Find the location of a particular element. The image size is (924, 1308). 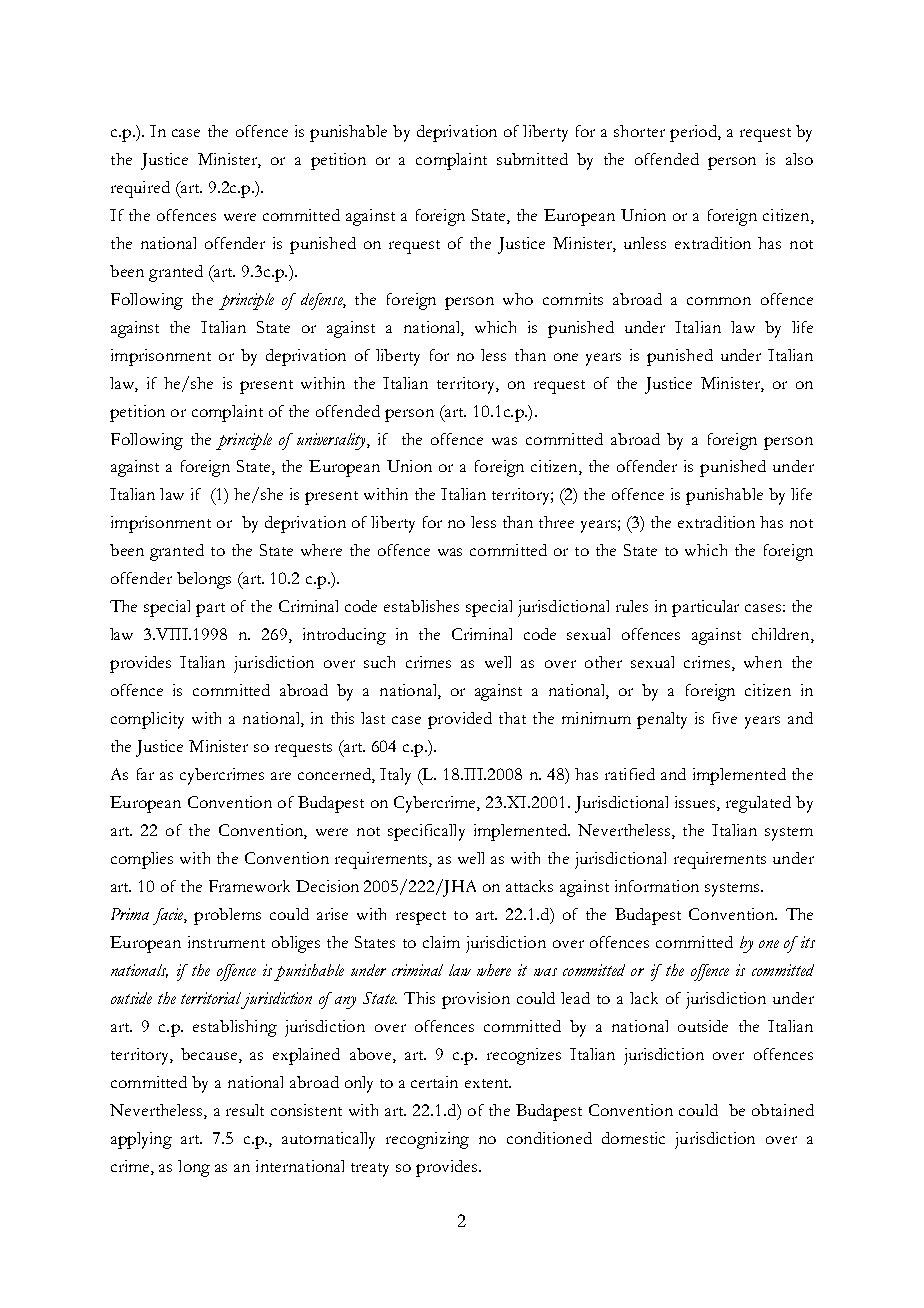

far is located at coordinates (145, 774).
